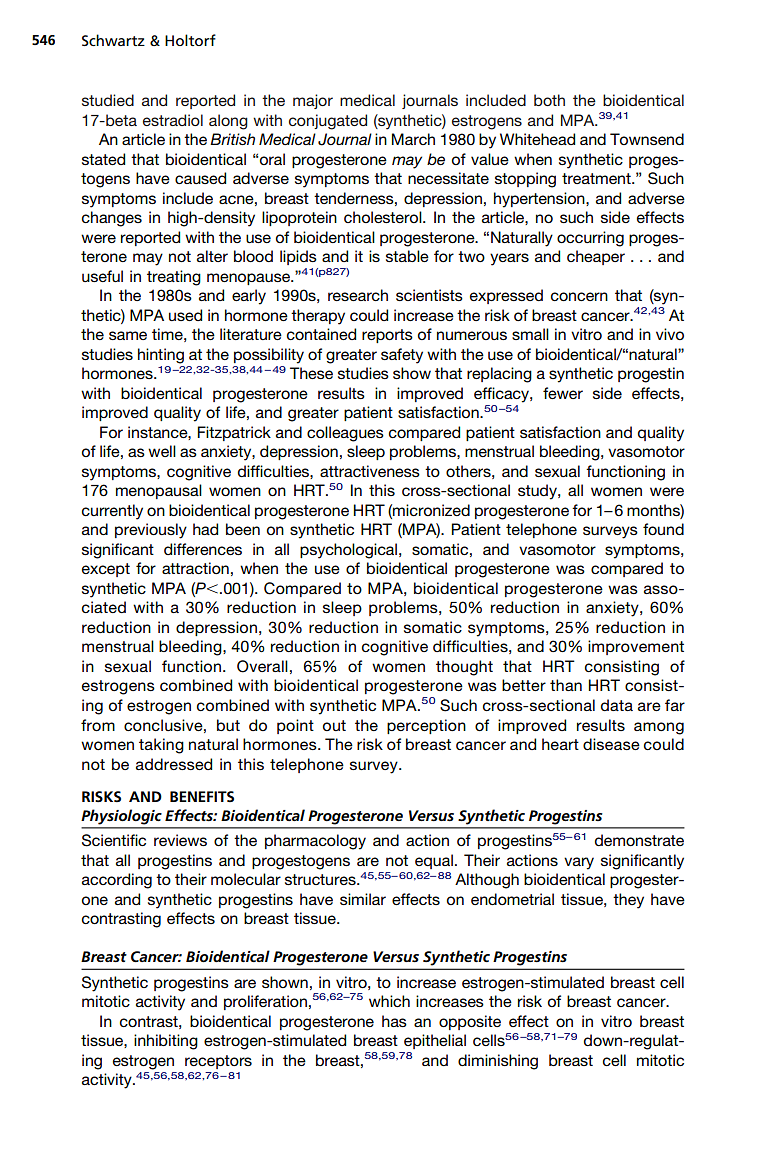  I want to click on taking, so click(161, 746).
